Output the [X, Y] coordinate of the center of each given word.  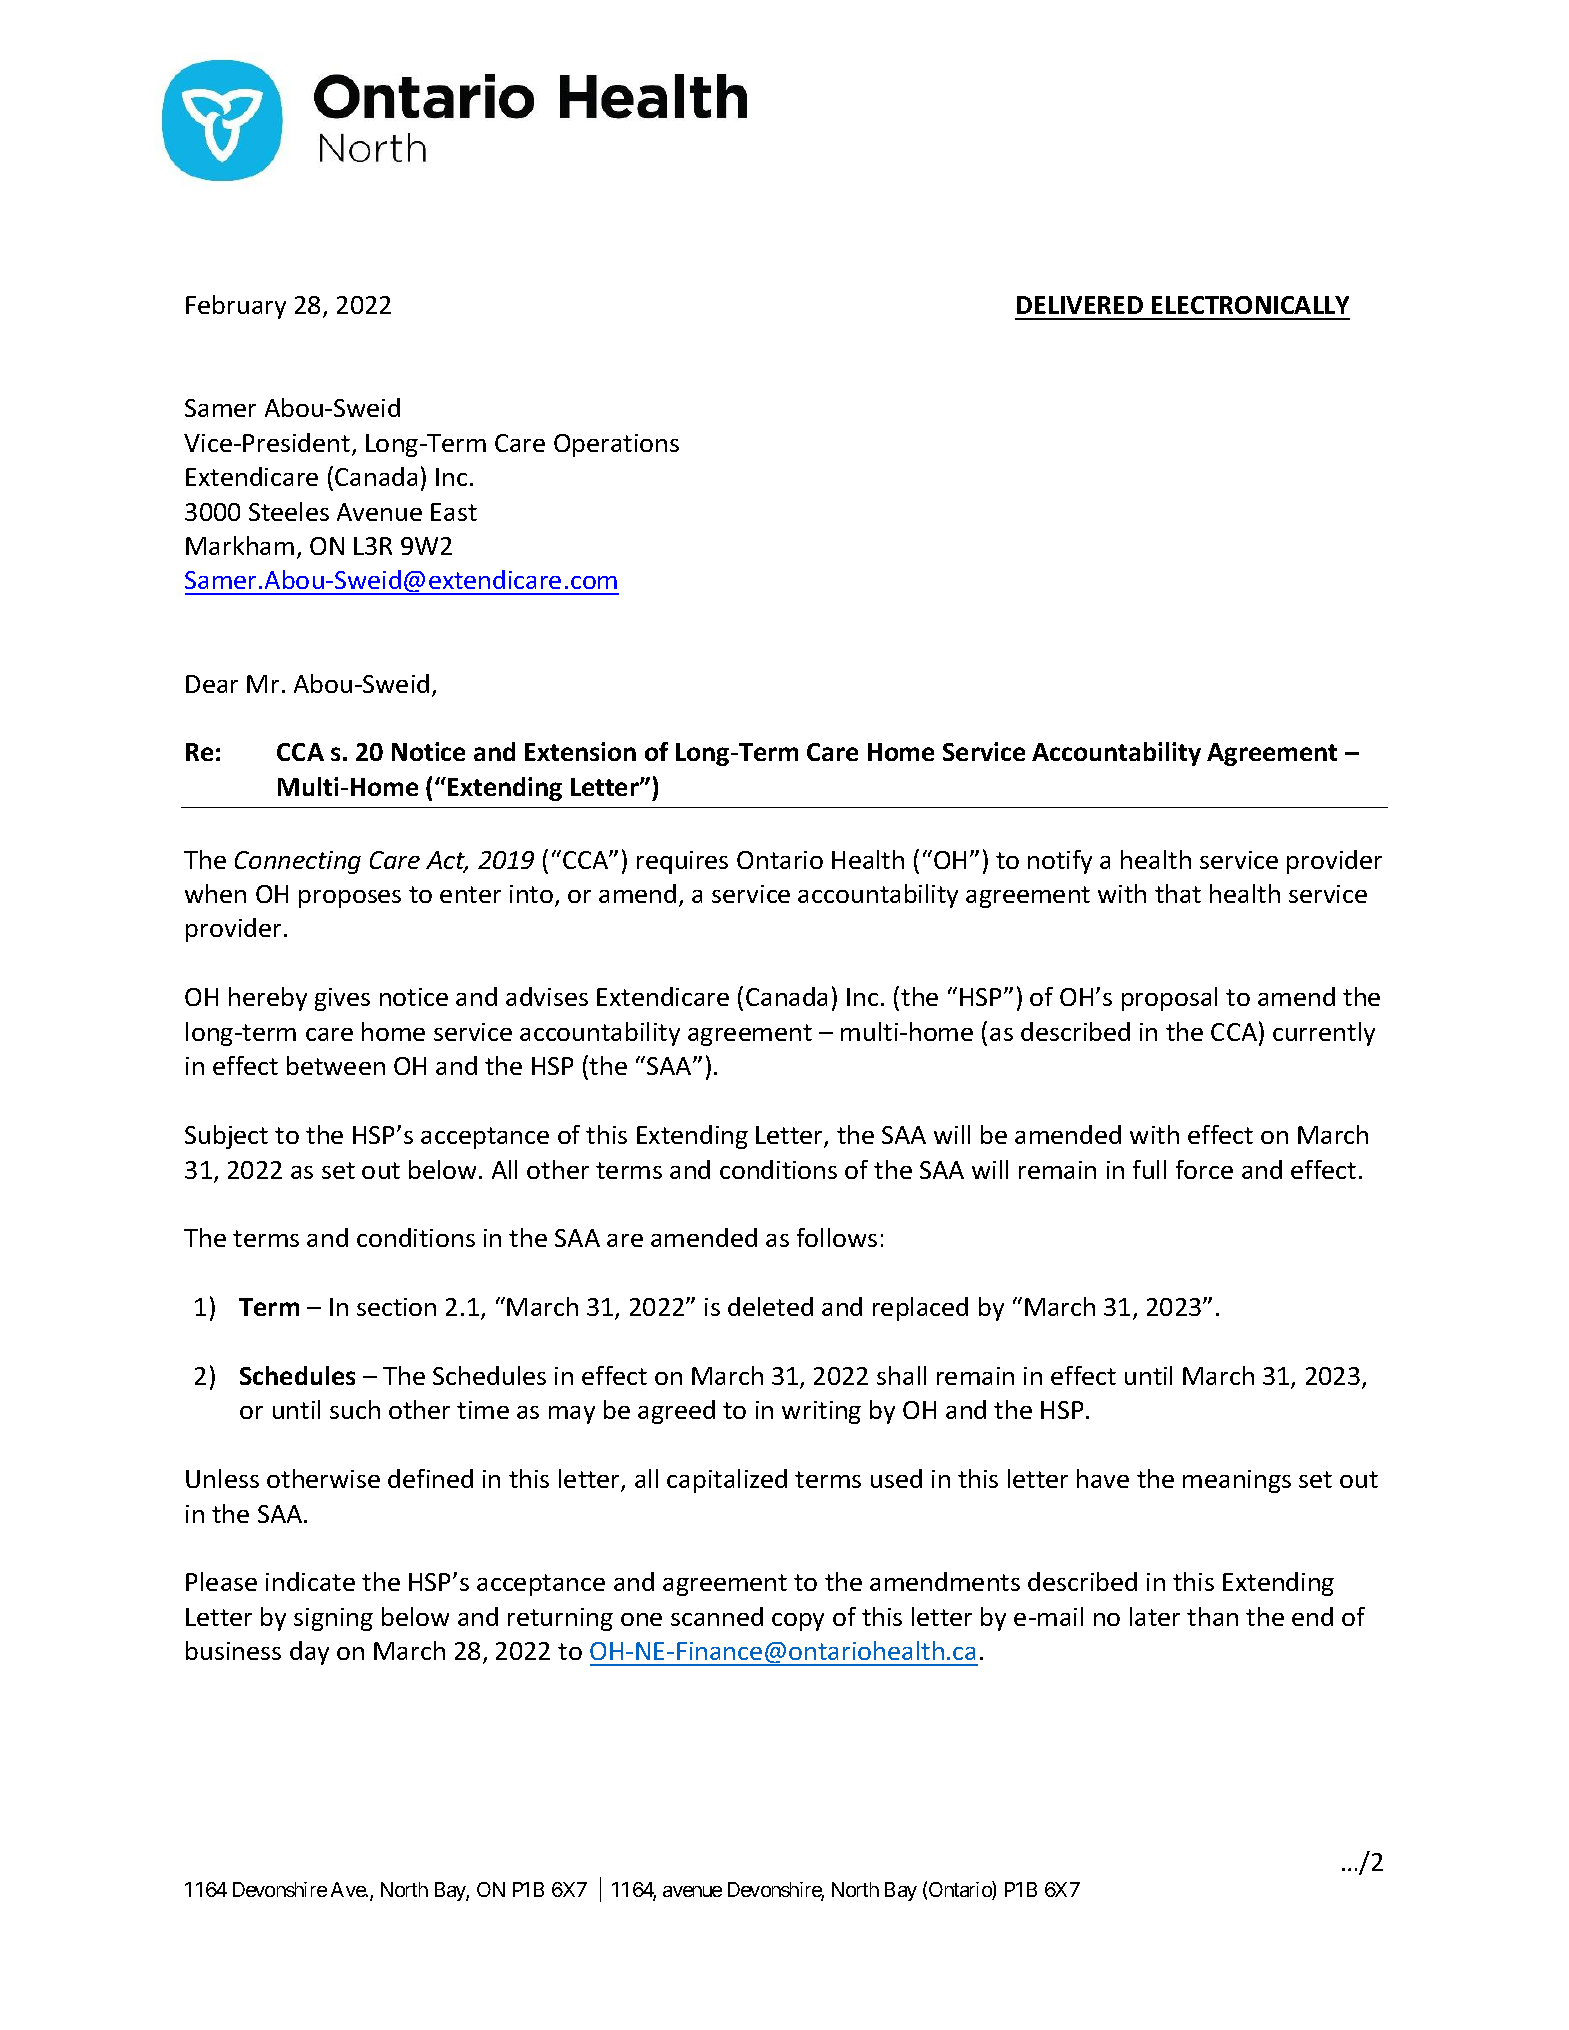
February [236, 307]
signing [333, 1619]
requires [682, 862]
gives [342, 999]
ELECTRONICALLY [1250, 305]
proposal [1169, 999]
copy [798, 1622]
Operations [616, 445]
